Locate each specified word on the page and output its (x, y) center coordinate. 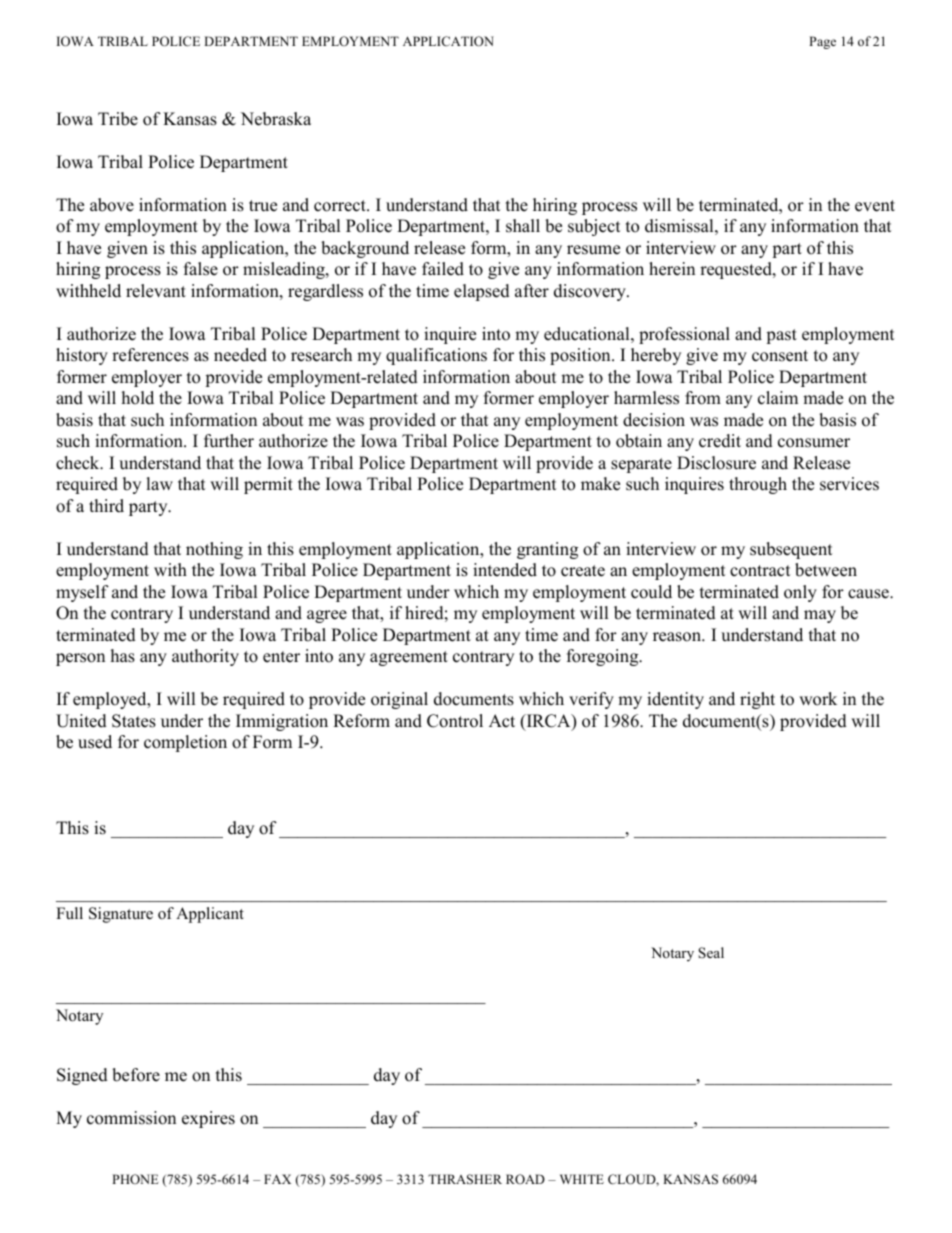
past (781, 336)
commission (131, 1118)
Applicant (210, 915)
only (800, 593)
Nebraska (276, 119)
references (150, 355)
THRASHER (465, 1179)
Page (822, 42)
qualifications (436, 356)
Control (455, 721)
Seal (711, 953)
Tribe (118, 119)
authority (205, 657)
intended (505, 570)
